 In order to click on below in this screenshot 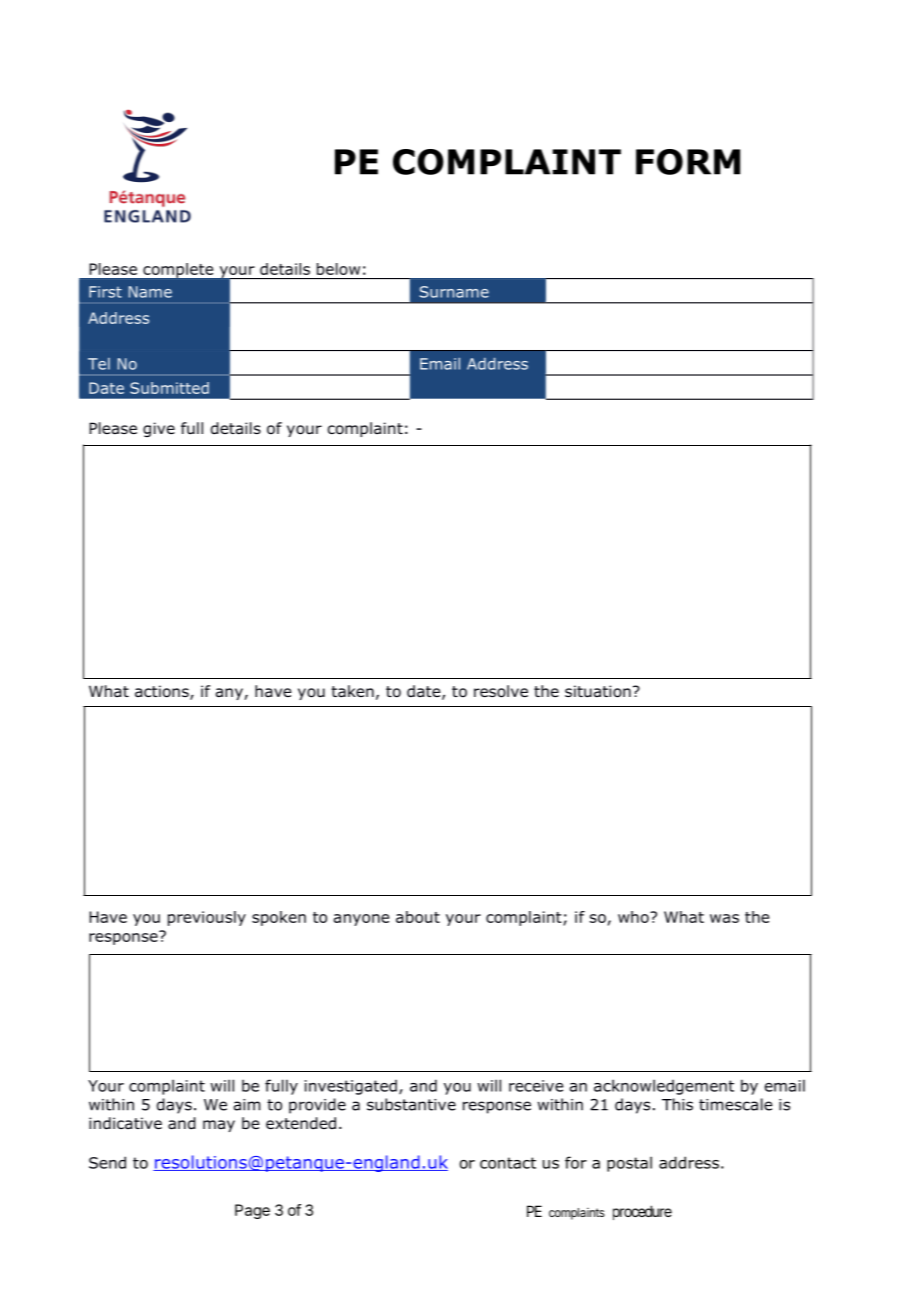, I will do `click(338, 269)`.
